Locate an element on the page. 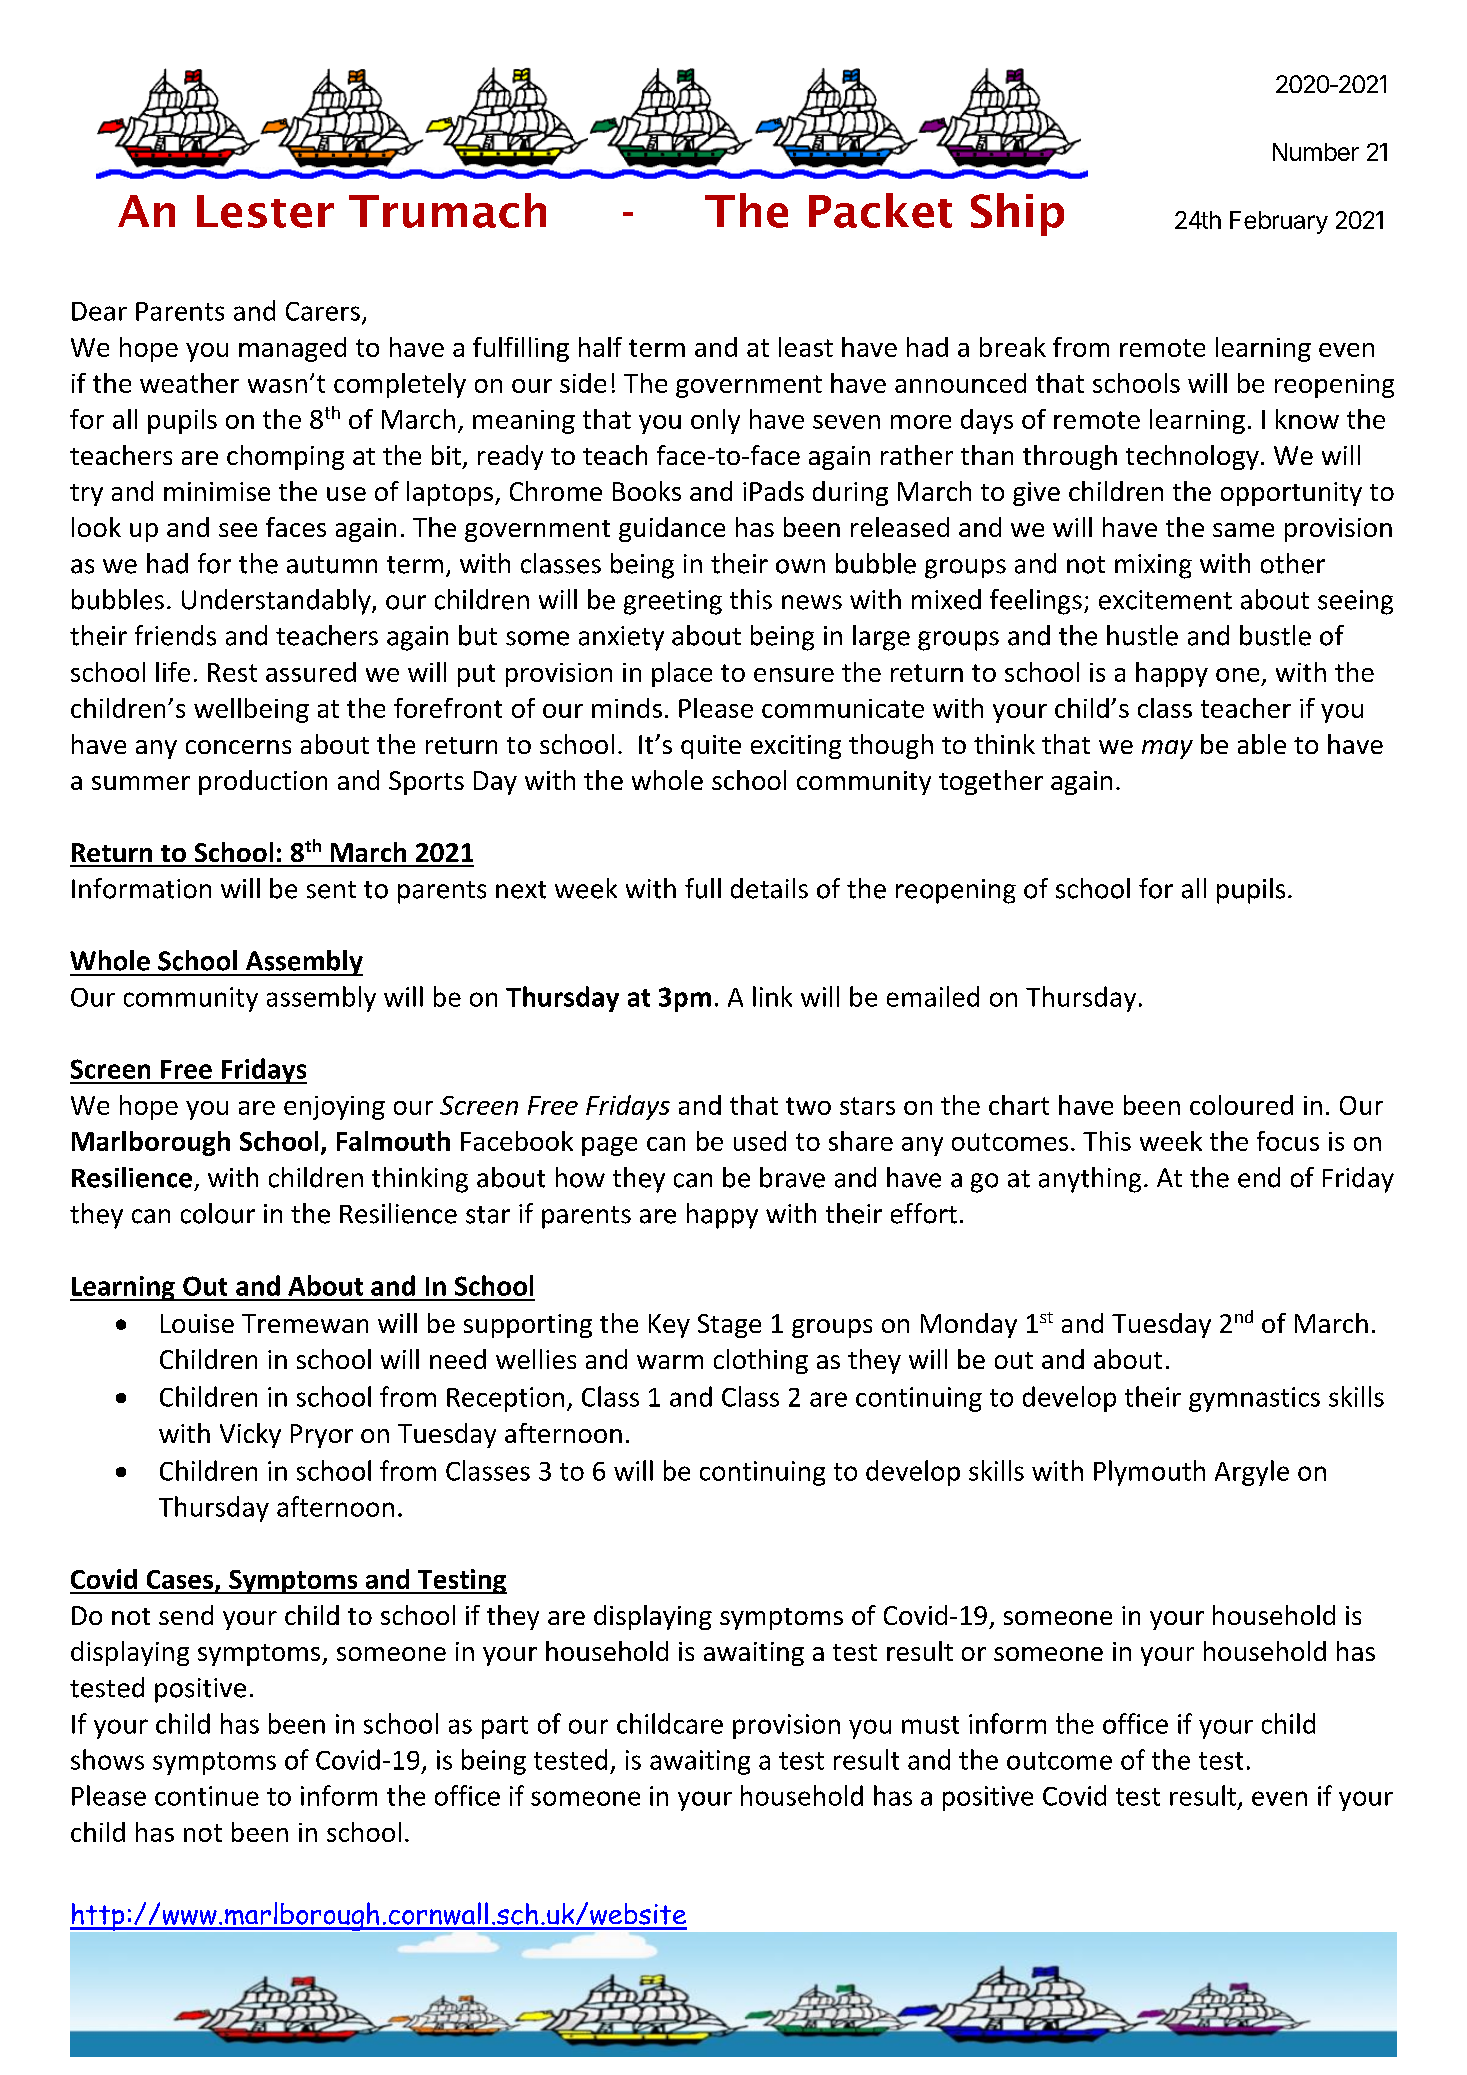 This page has width=1467, height=2075. focus is located at coordinates (1288, 1141).
